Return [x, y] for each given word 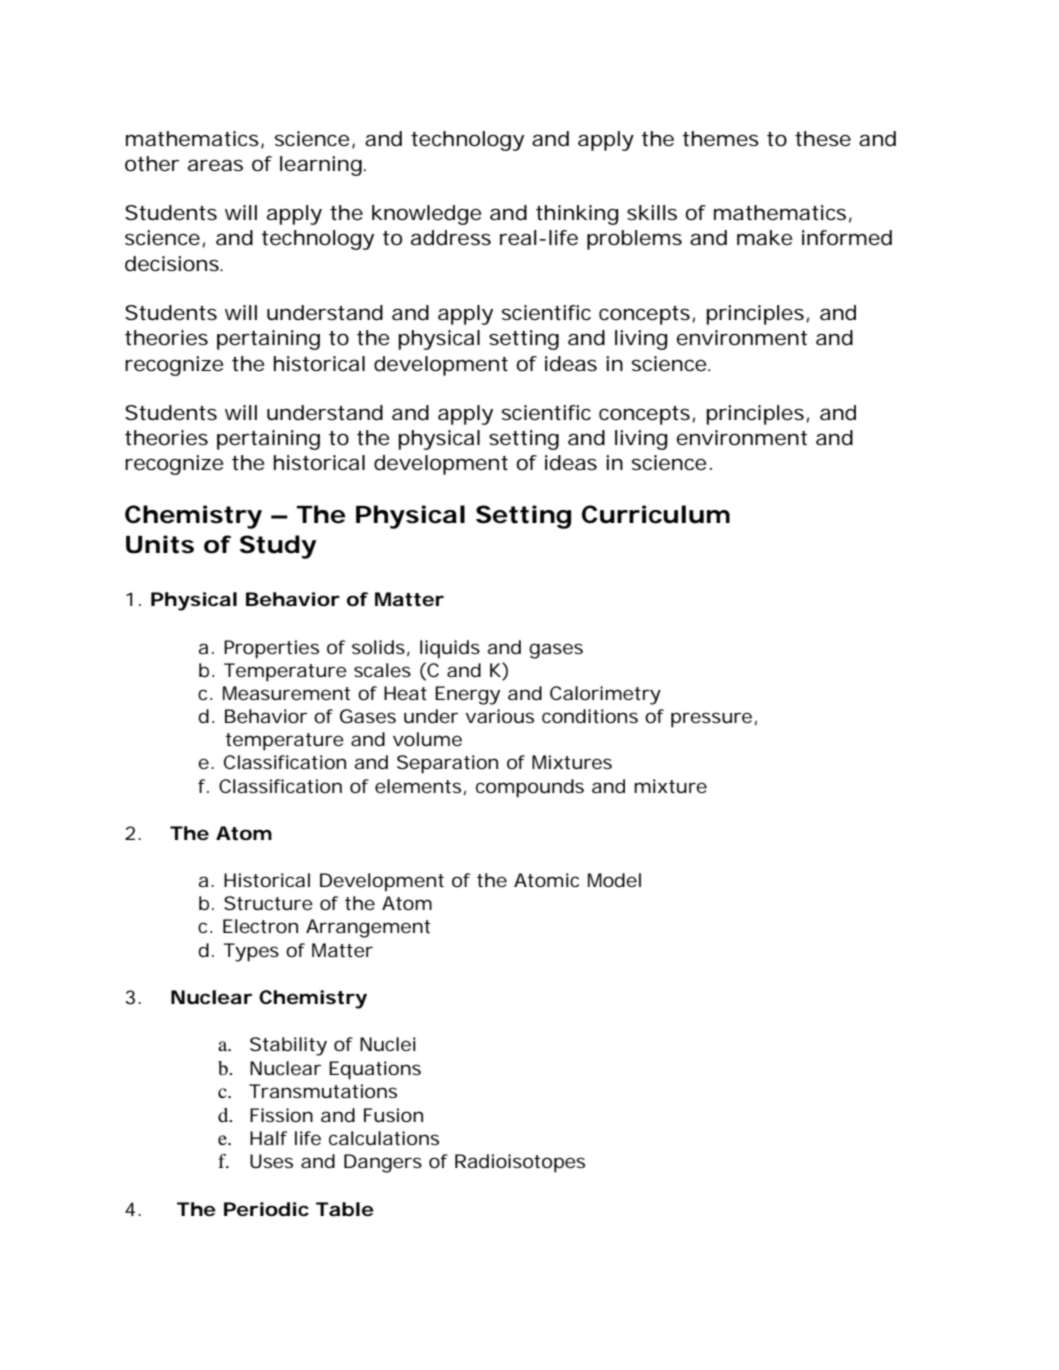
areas [215, 165]
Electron [260, 926]
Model [614, 880]
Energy [467, 695]
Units [160, 544]
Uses [271, 1161]
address [451, 238]
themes [721, 139]
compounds [530, 788]
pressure [711, 720]
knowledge [426, 215]
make [764, 238]
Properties [271, 649]
